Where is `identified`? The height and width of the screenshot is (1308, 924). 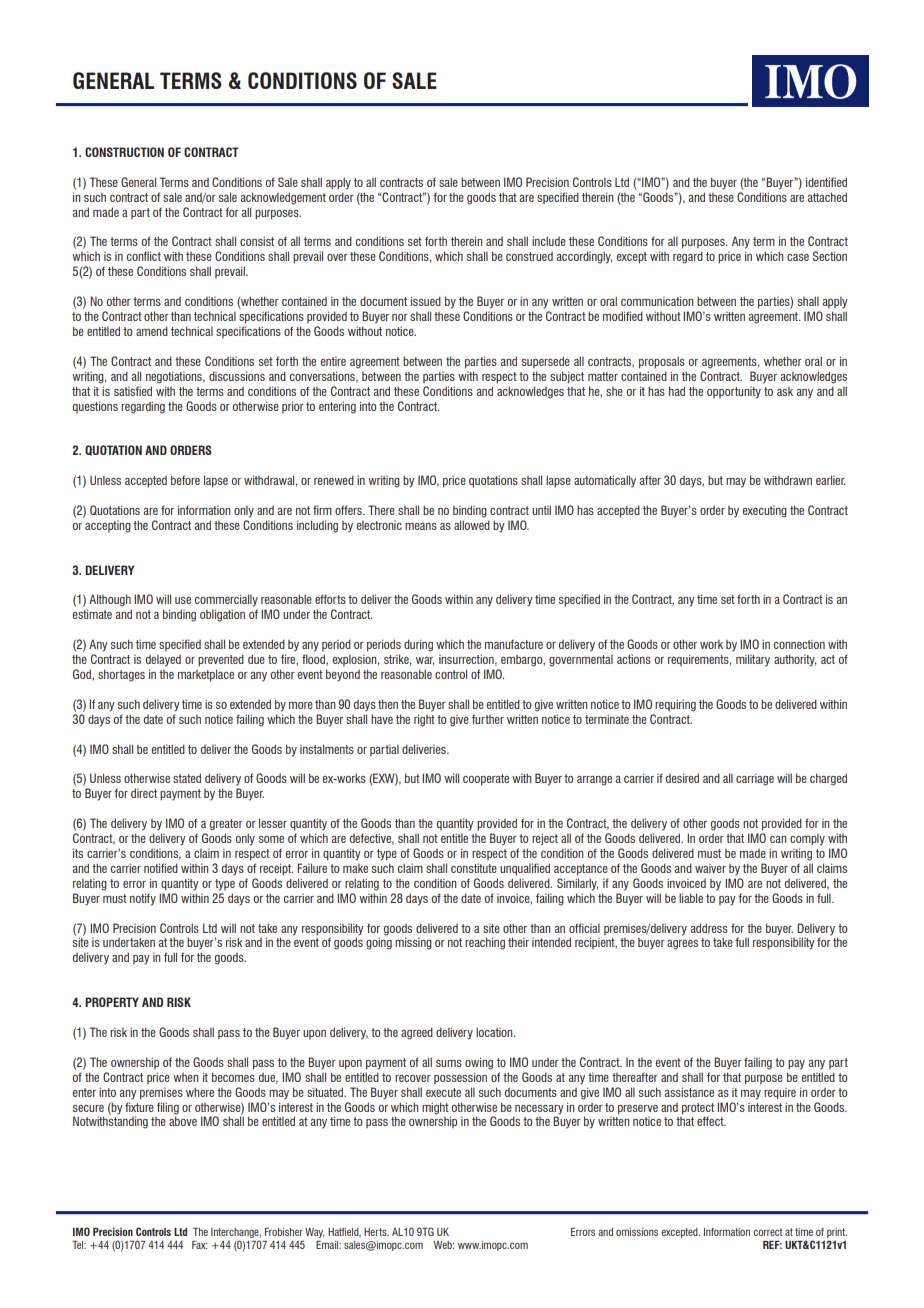 identified is located at coordinates (826, 182).
